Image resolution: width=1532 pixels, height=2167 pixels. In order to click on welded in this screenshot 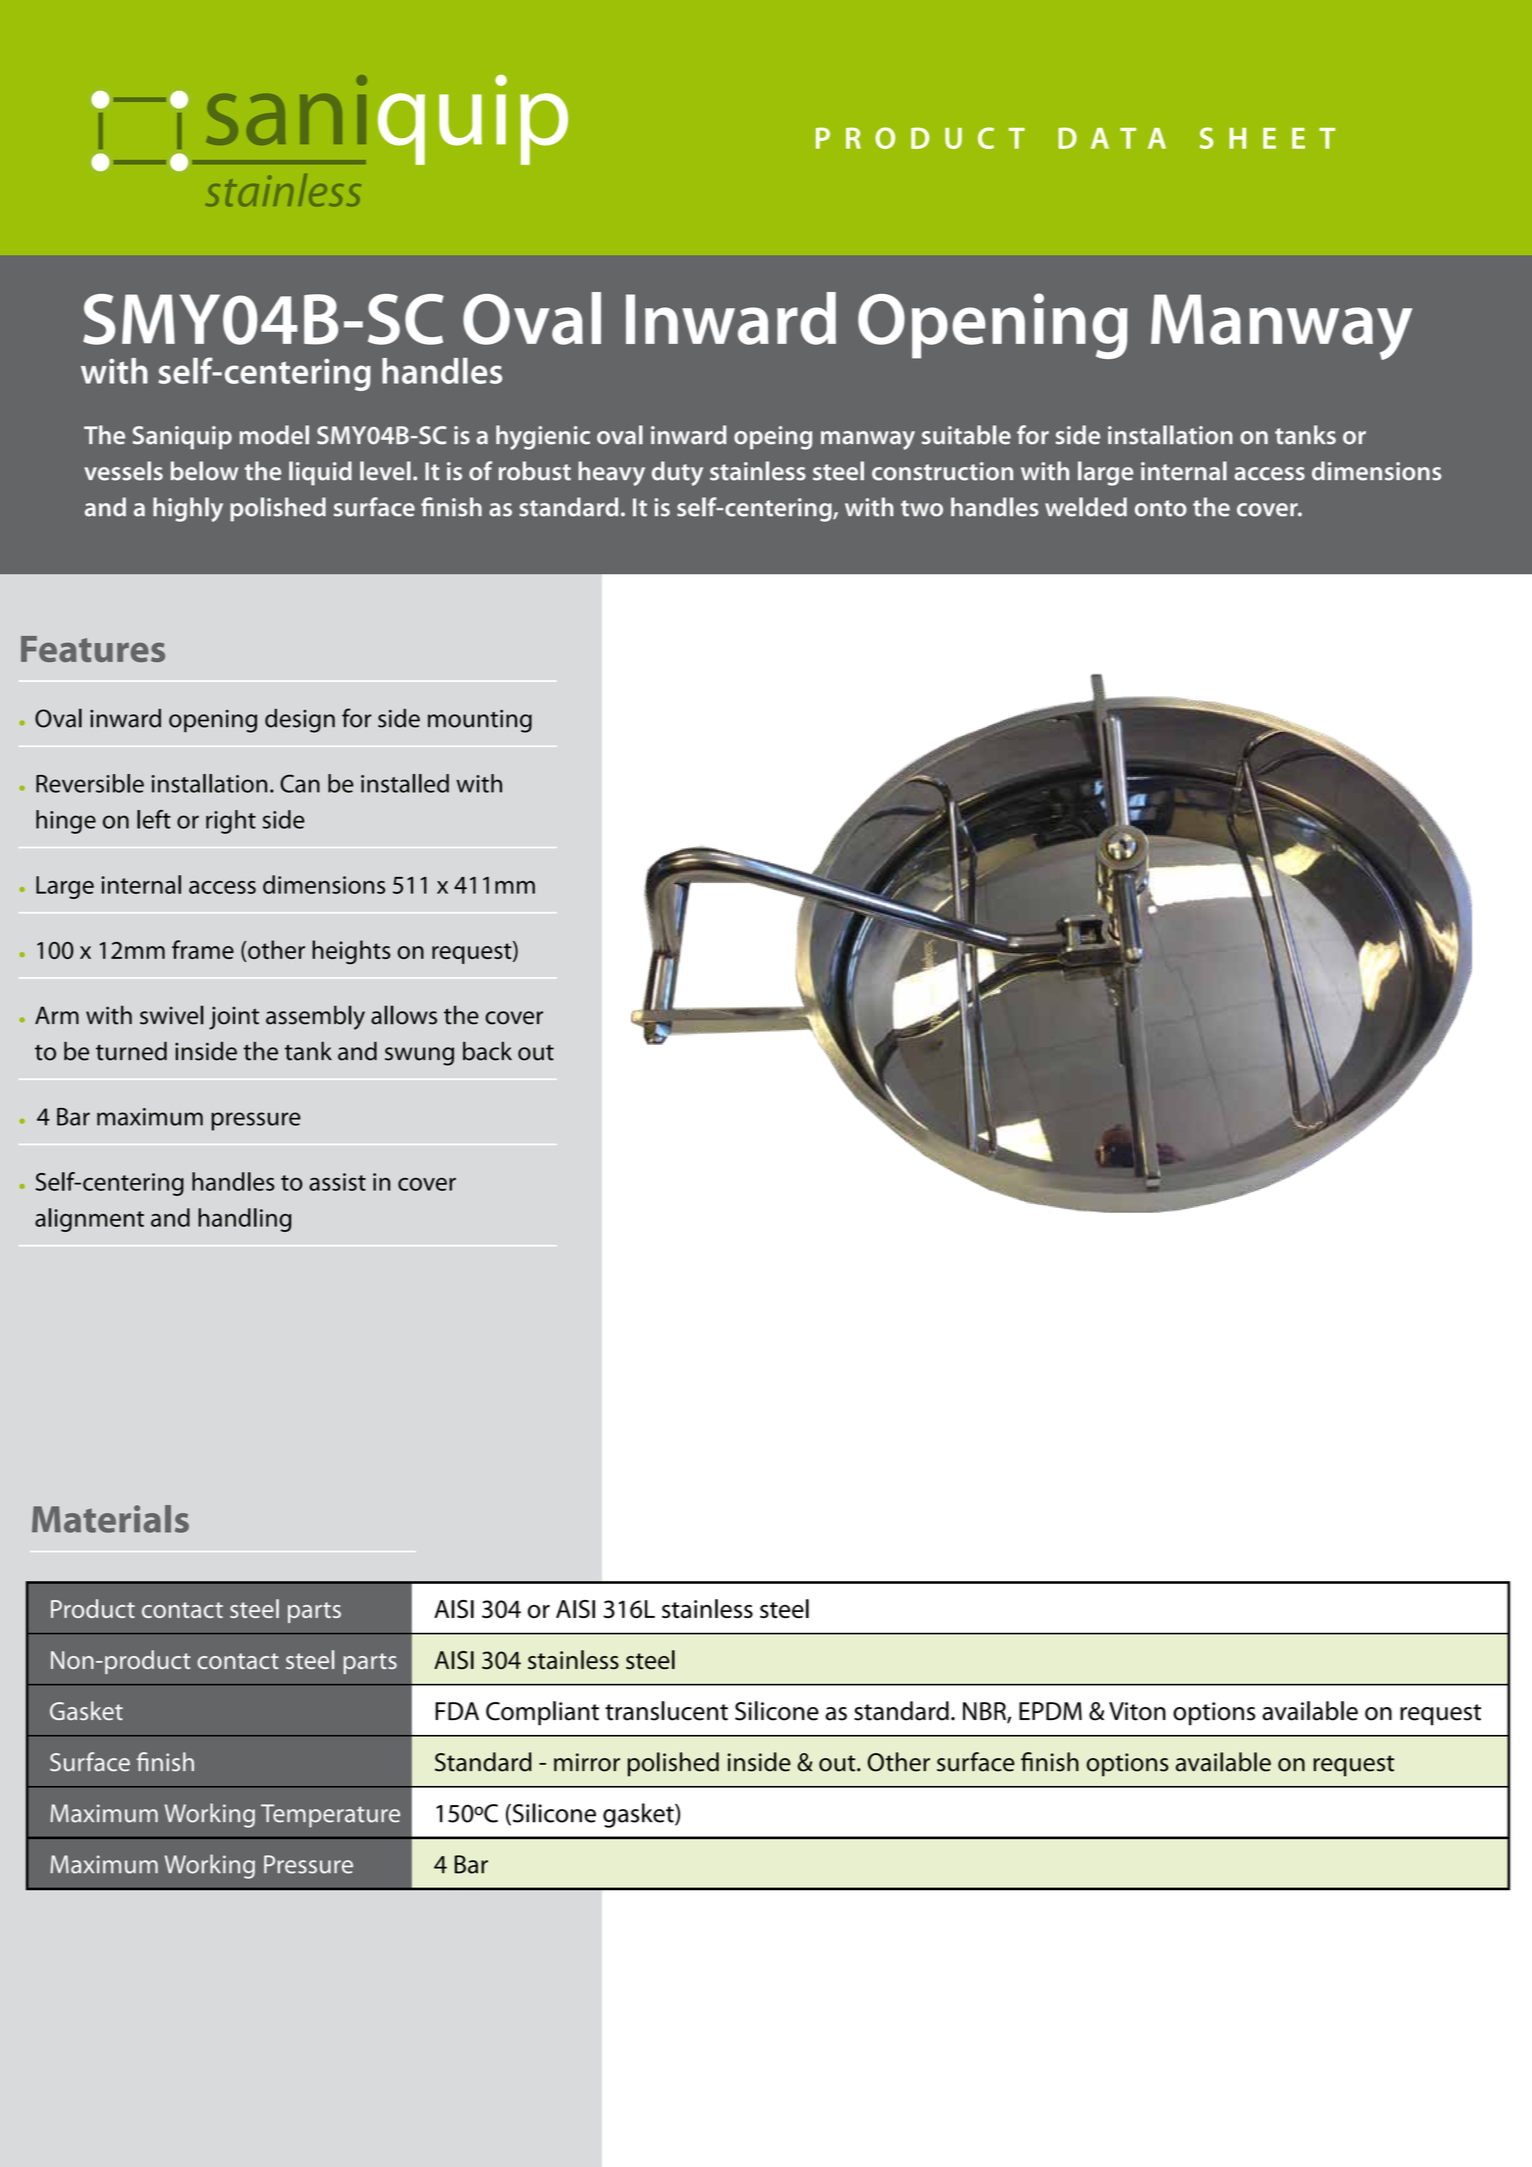, I will do `click(1086, 507)`.
